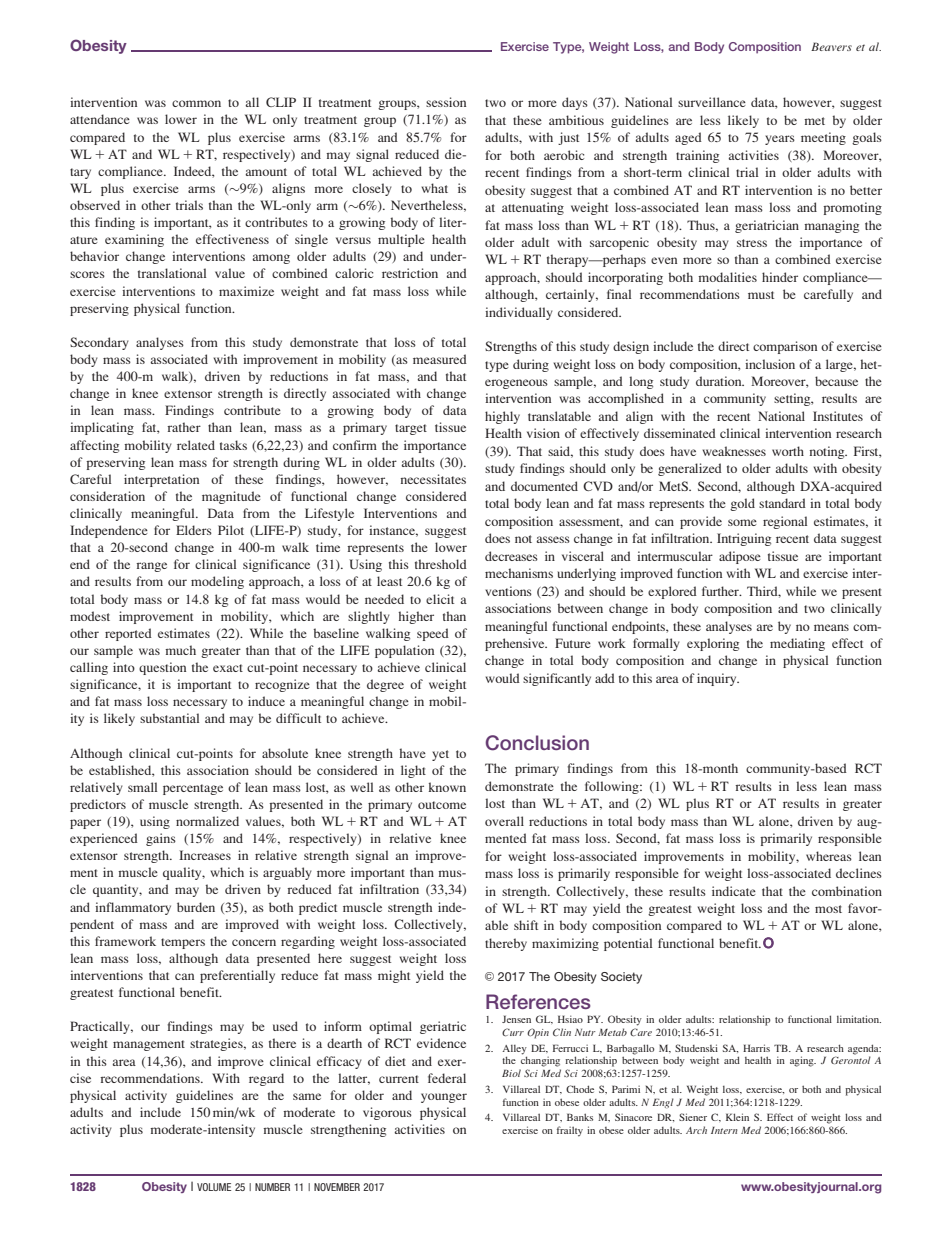  What do you see at coordinates (734, 891) in the screenshot?
I see `indicate` at bounding box center [734, 891].
